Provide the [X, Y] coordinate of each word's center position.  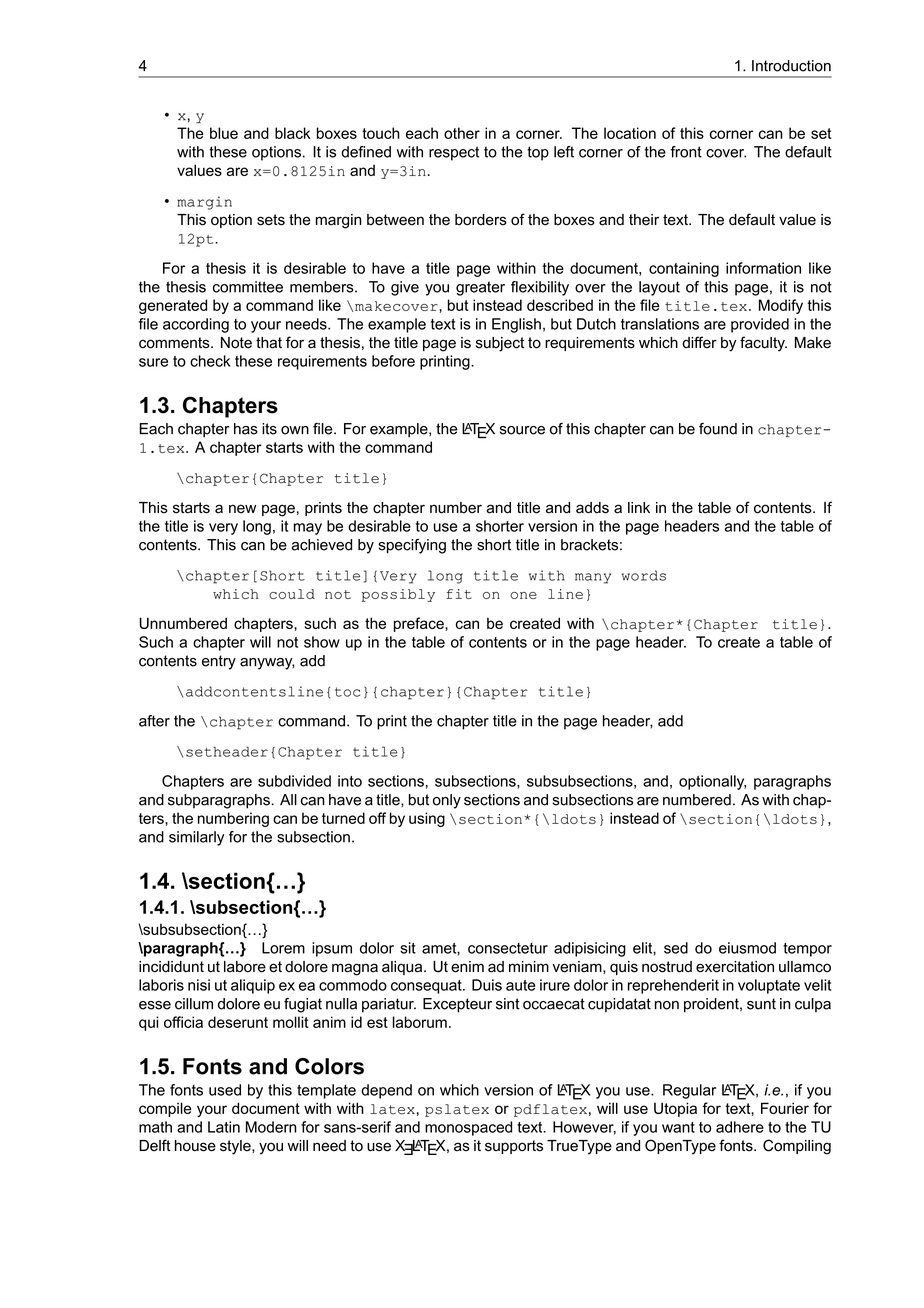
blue [224, 133]
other [462, 133]
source [522, 430]
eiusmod [747, 948]
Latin [224, 1127]
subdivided [294, 781]
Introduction [791, 66]
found [718, 429]
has [246, 429]
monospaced [468, 1128]
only [447, 801]
